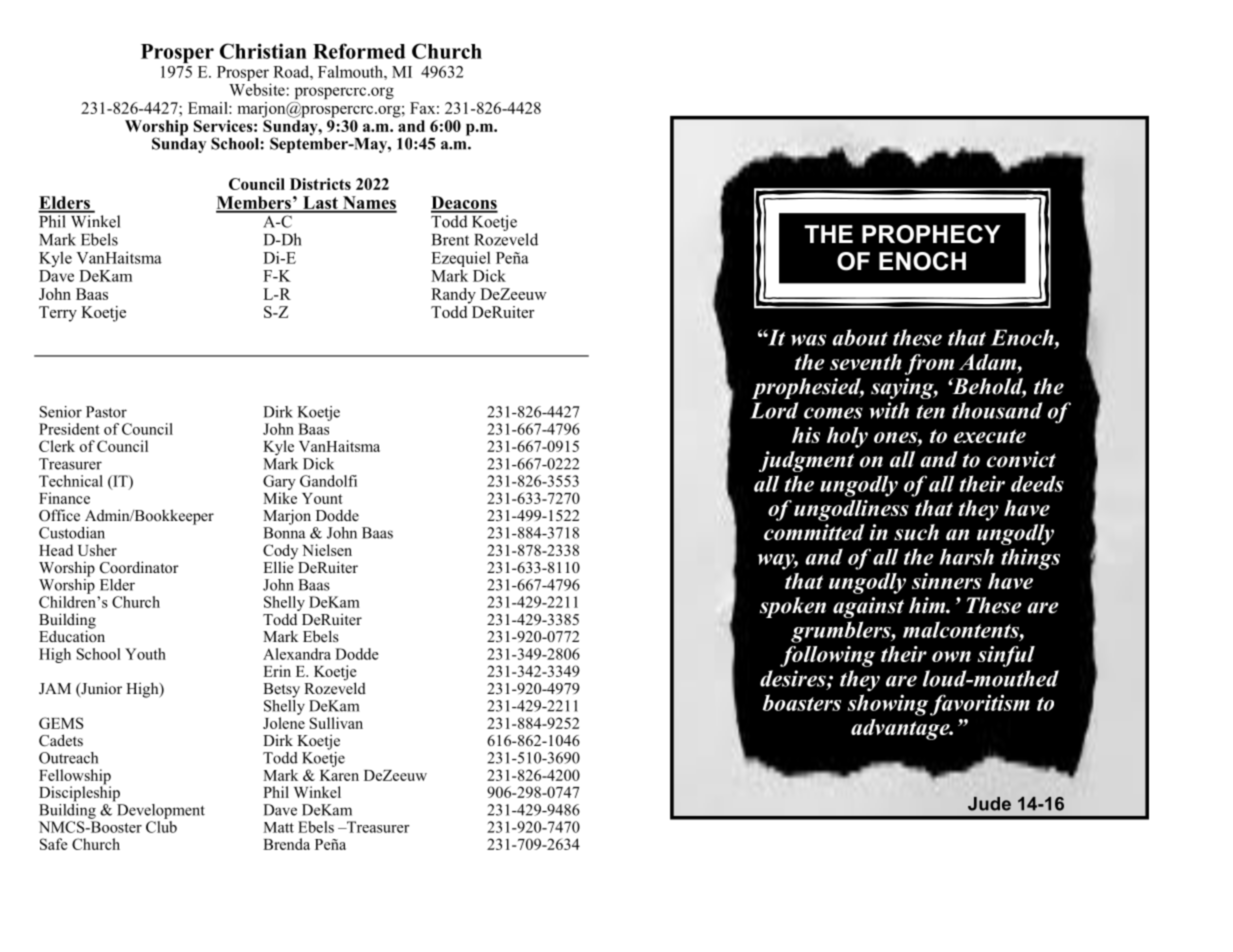 Image resolution: width=1233 pixels, height=952 pixels. Describe the element at coordinates (58, 314) in the page. I see `Terry` at that location.
